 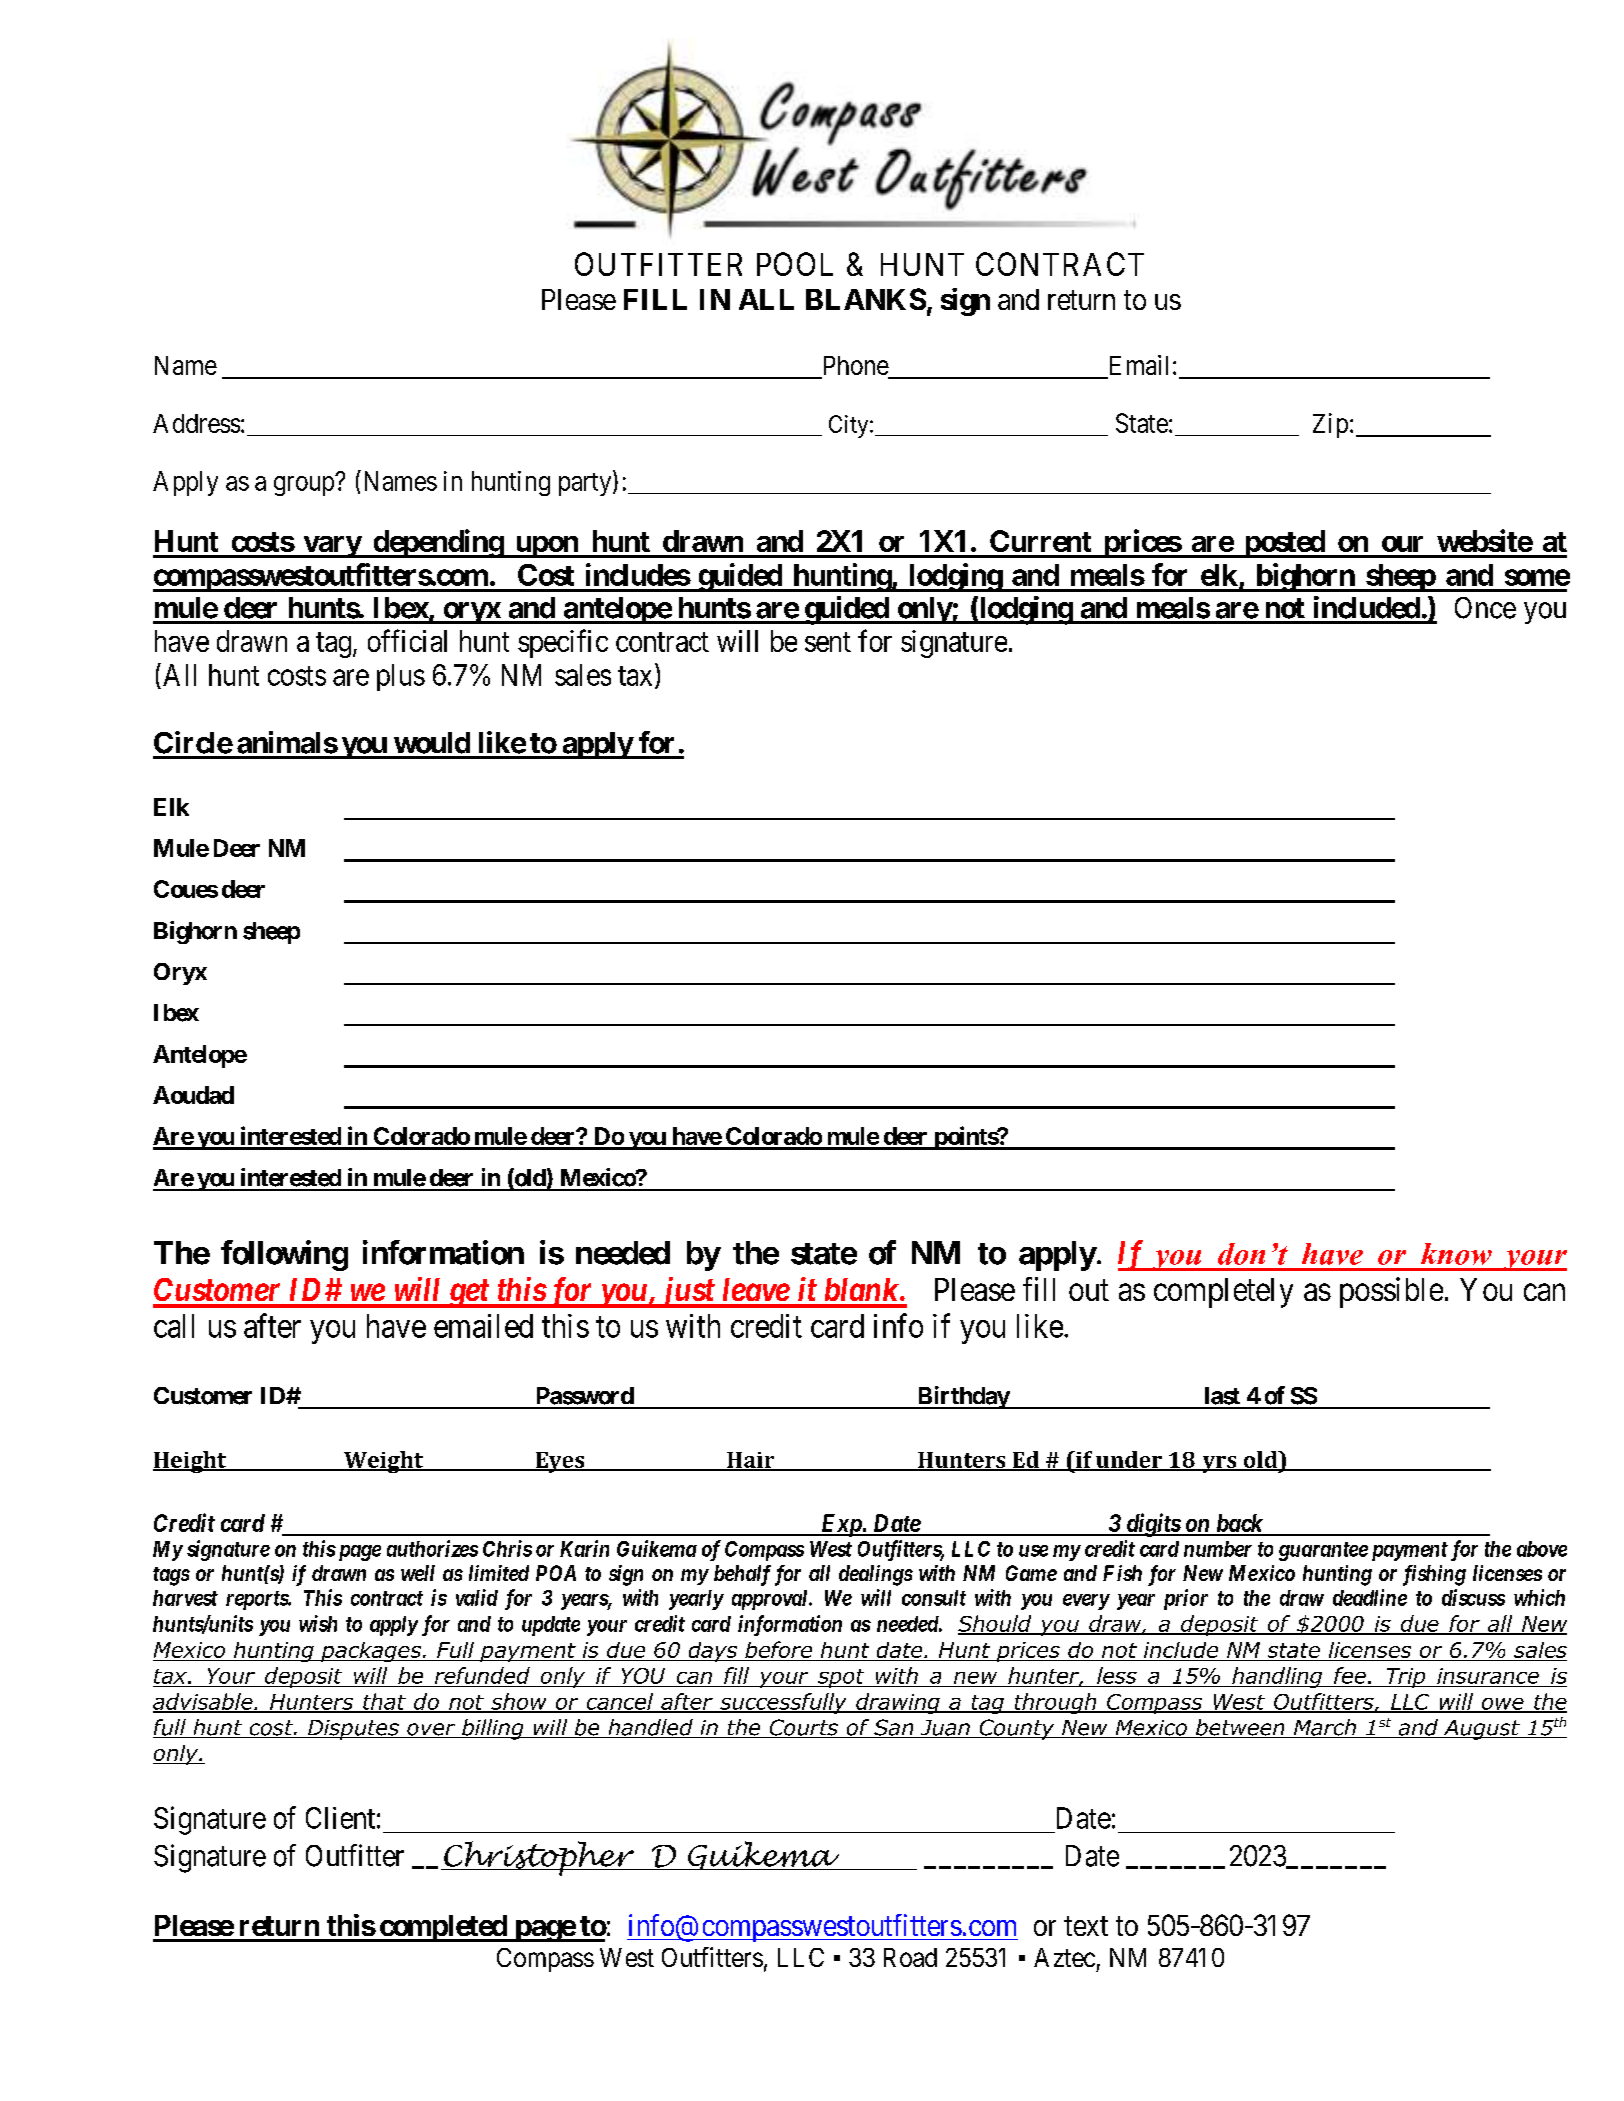 What do you see at coordinates (468, 1294) in the document?
I see `get` at bounding box center [468, 1294].
